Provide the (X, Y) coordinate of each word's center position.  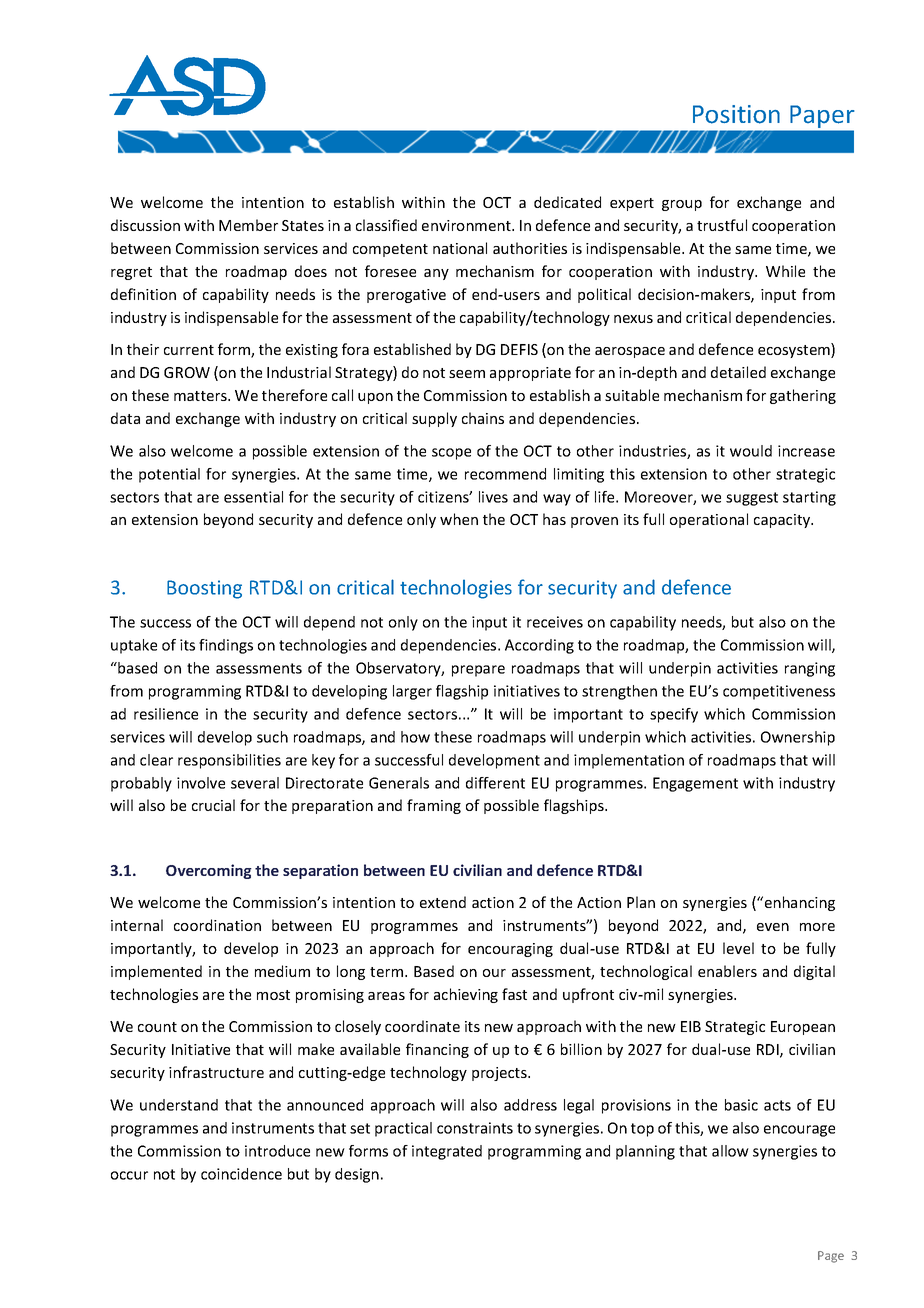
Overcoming (209, 871)
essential (253, 497)
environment (467, 225)
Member (248, 225)
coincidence (241, 1174)
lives (493, 497)
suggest (752, 499)
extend (443, 902)
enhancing (798, 903)
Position (736, 114)
